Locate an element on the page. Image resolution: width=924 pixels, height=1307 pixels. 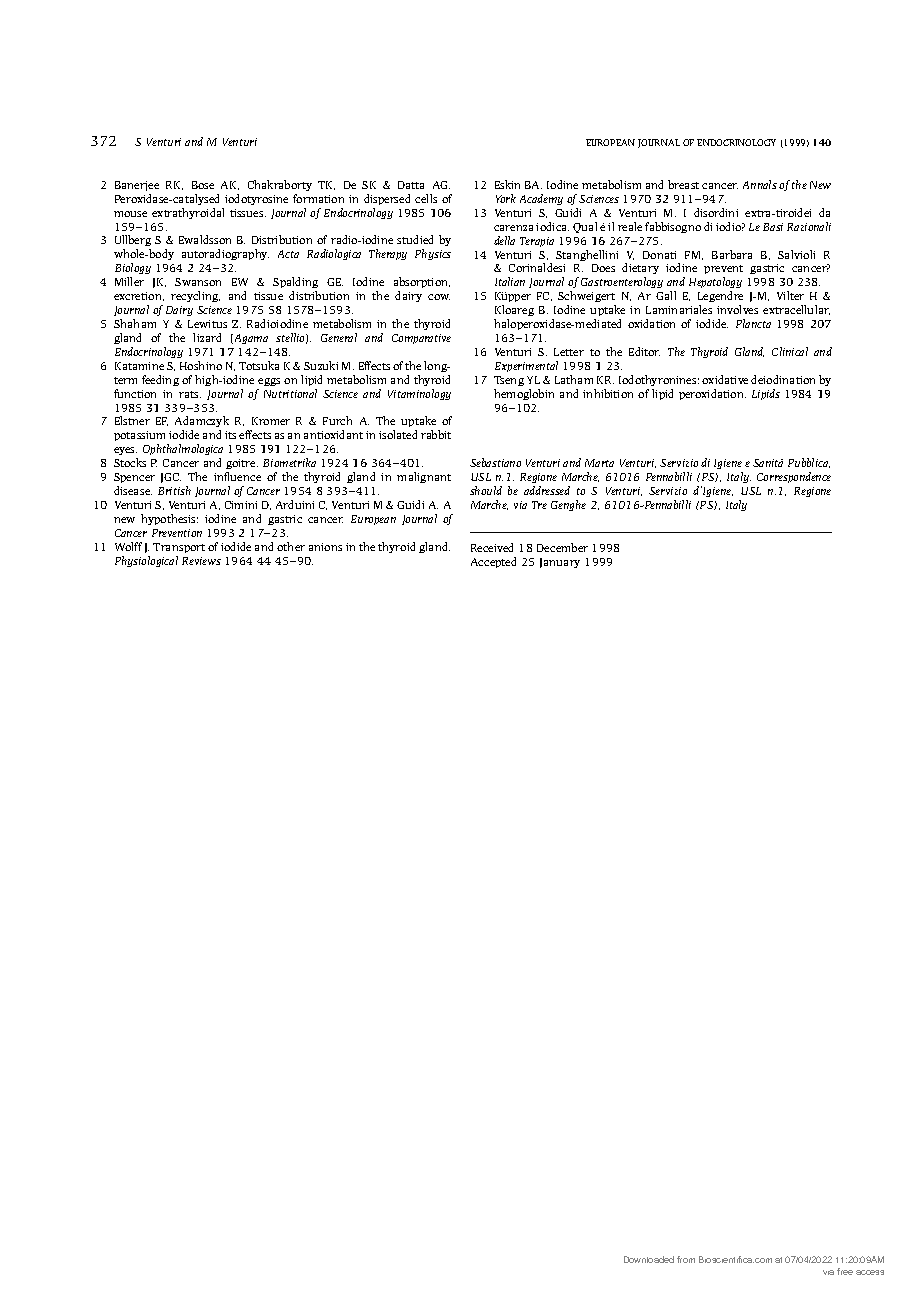
influence is located at coordinates (237, 476).
